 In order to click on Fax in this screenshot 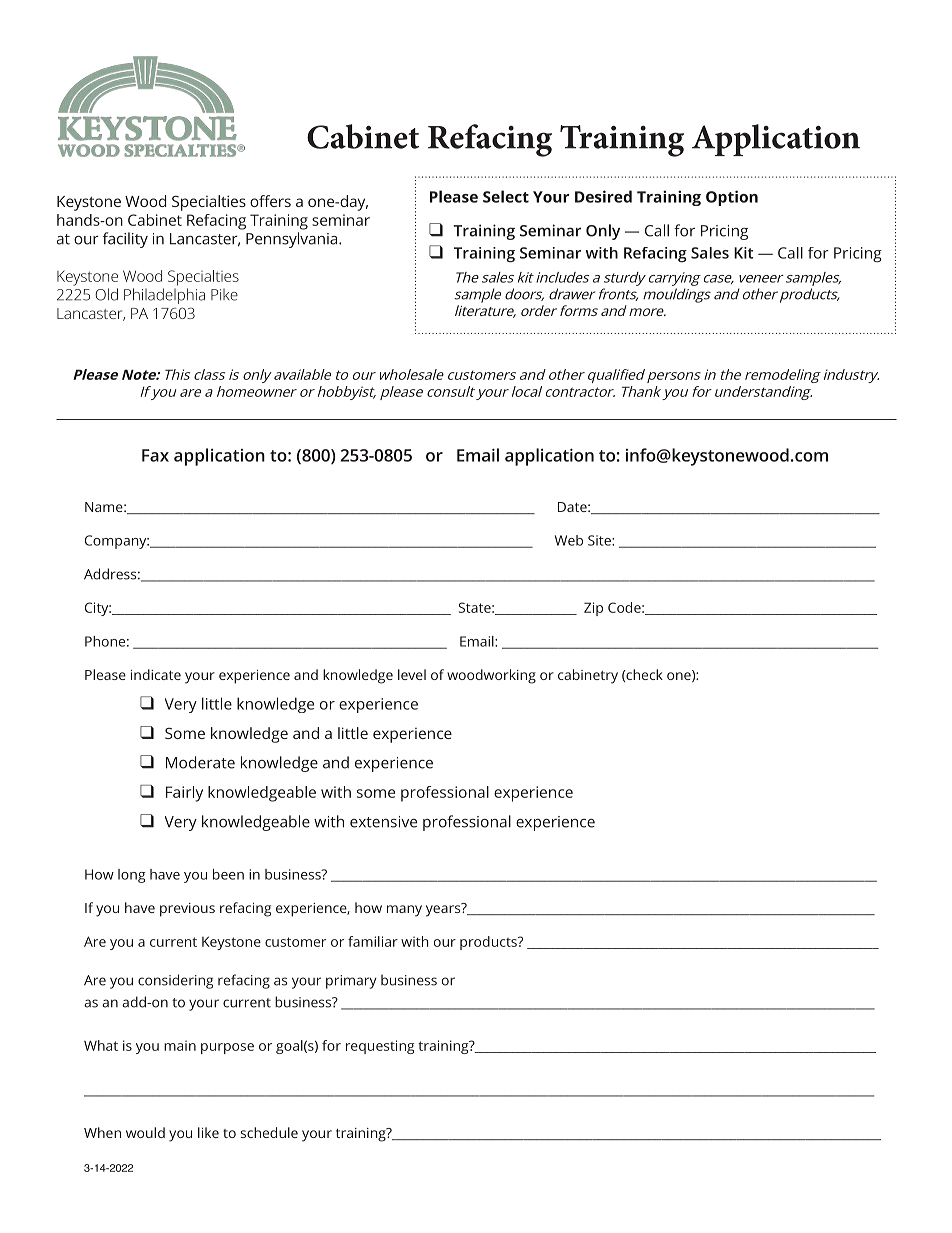, I will do `click(155, 455)`.
